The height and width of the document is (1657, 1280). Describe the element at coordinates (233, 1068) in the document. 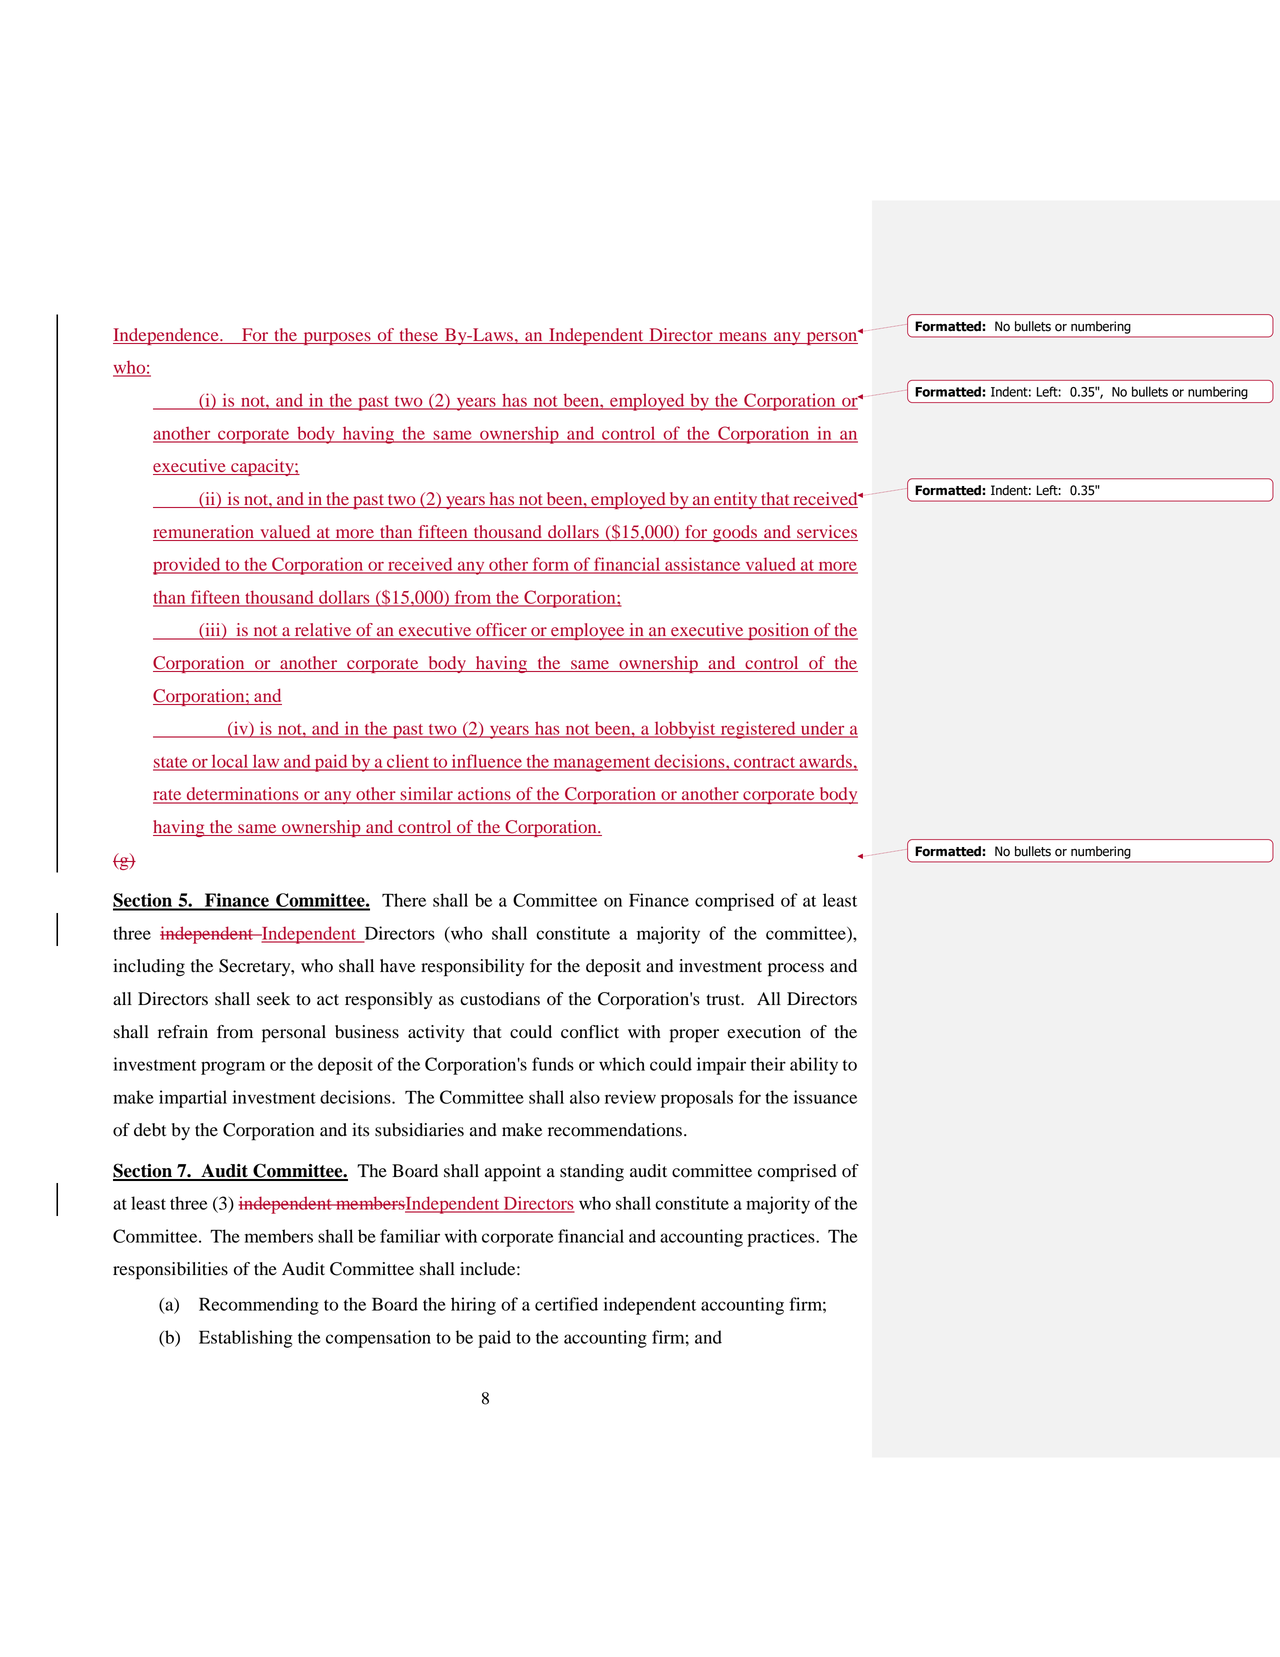

I see `program` at that location.
